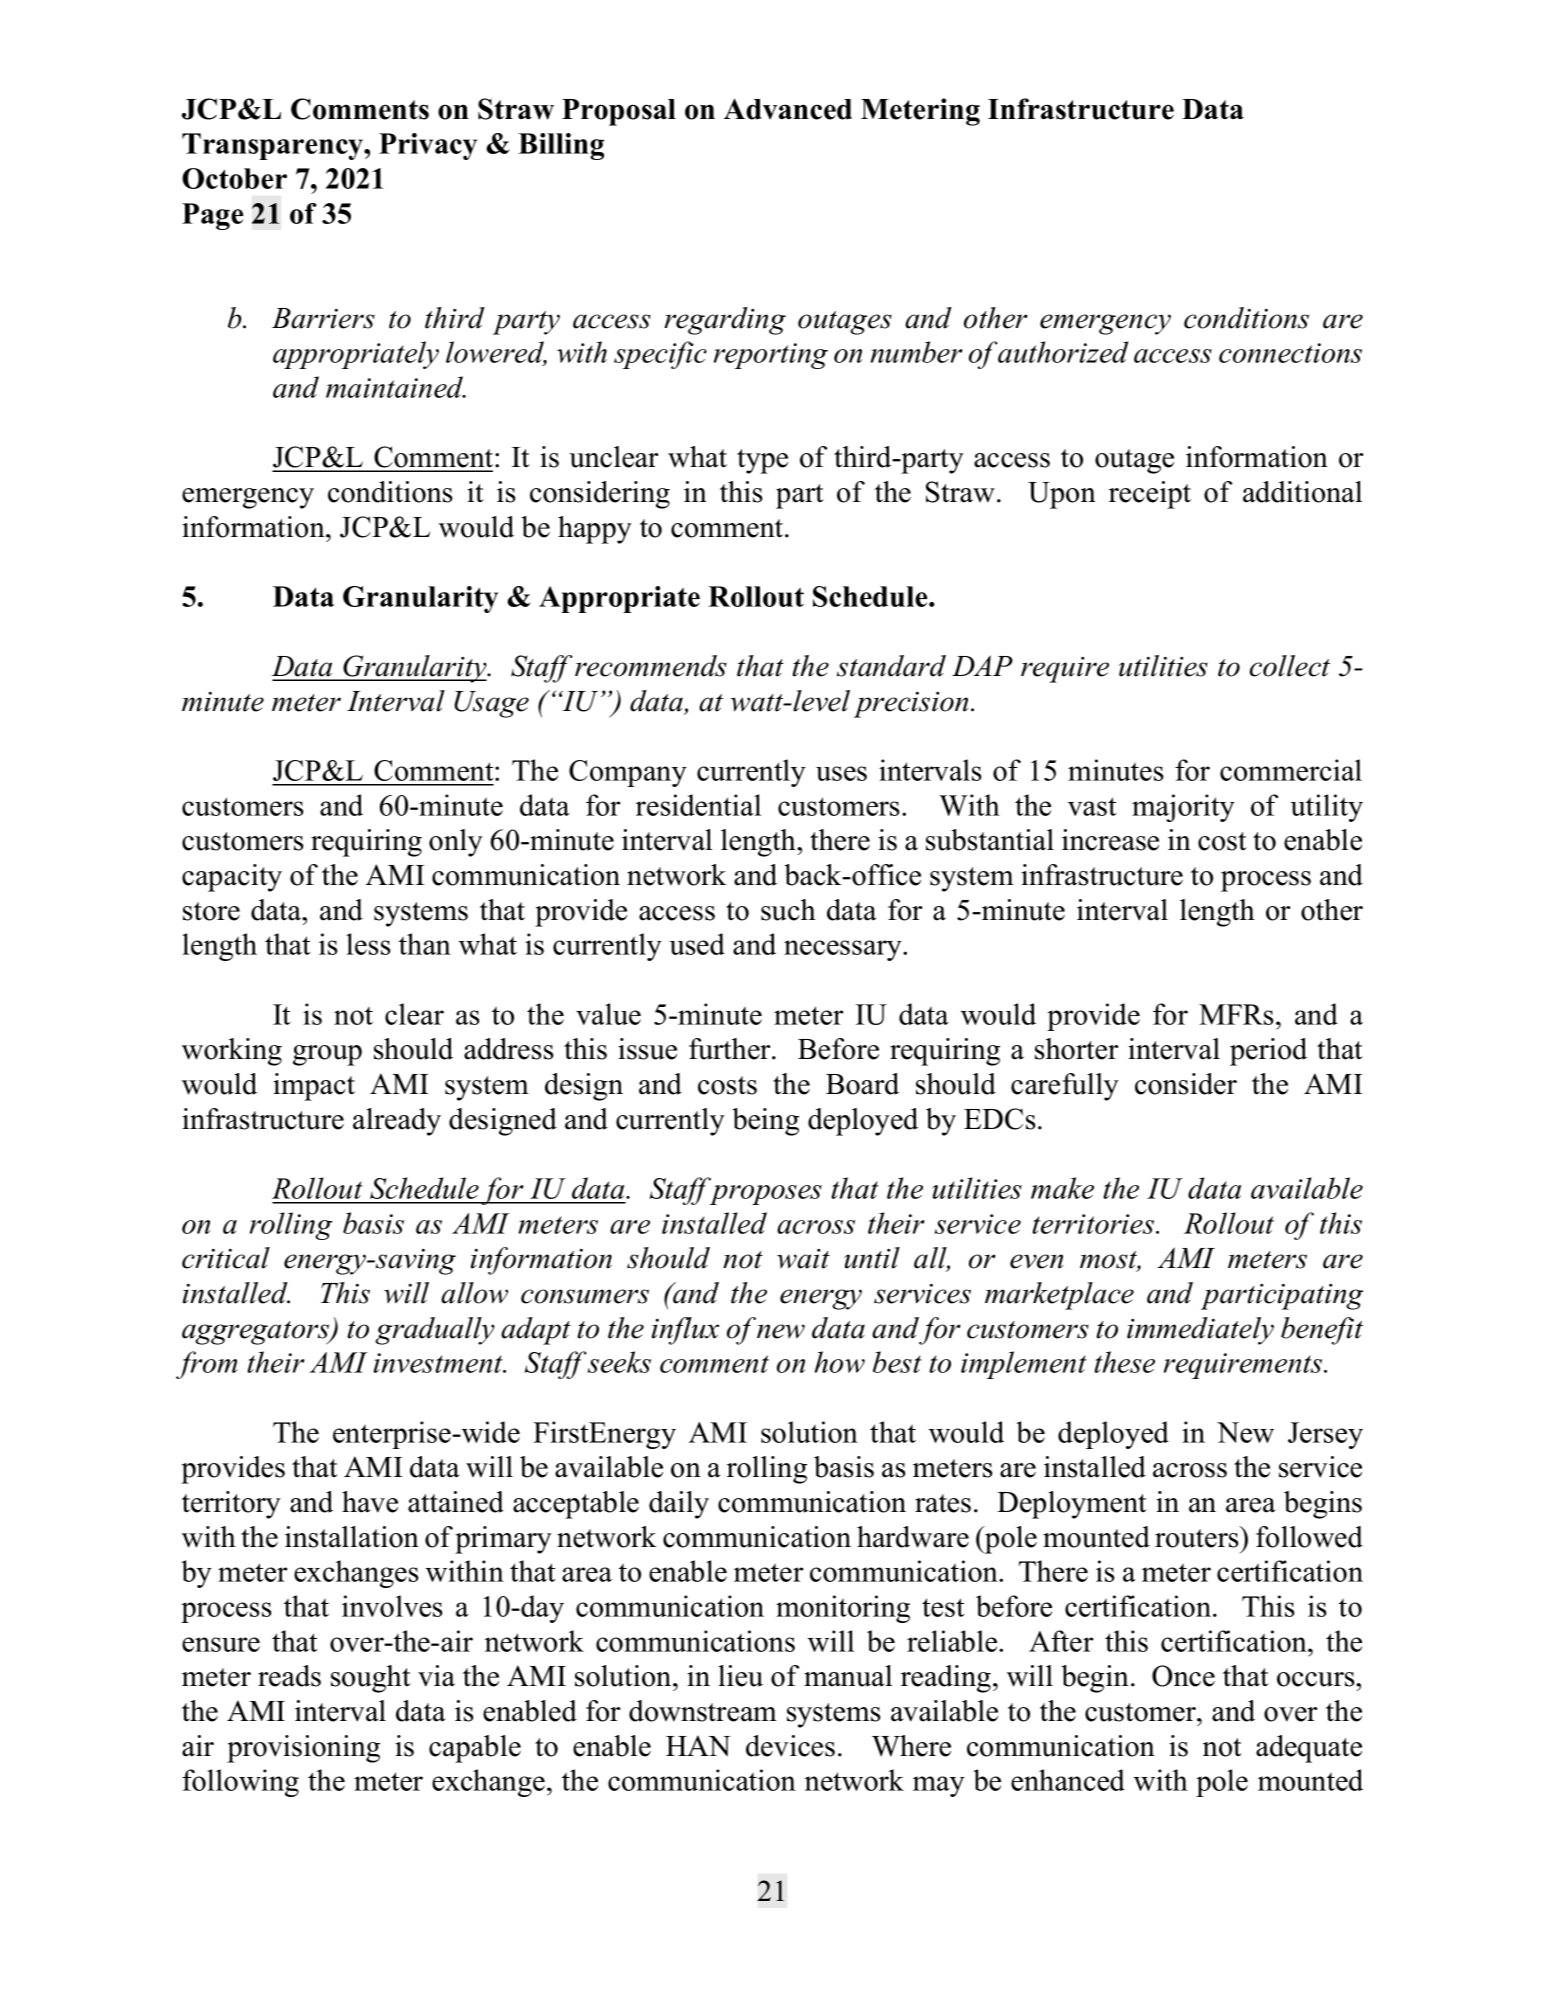 Image resolution: width=1545 pixels, height=1999 pixels. I want to click on provisioning, so click(303, 1749).
